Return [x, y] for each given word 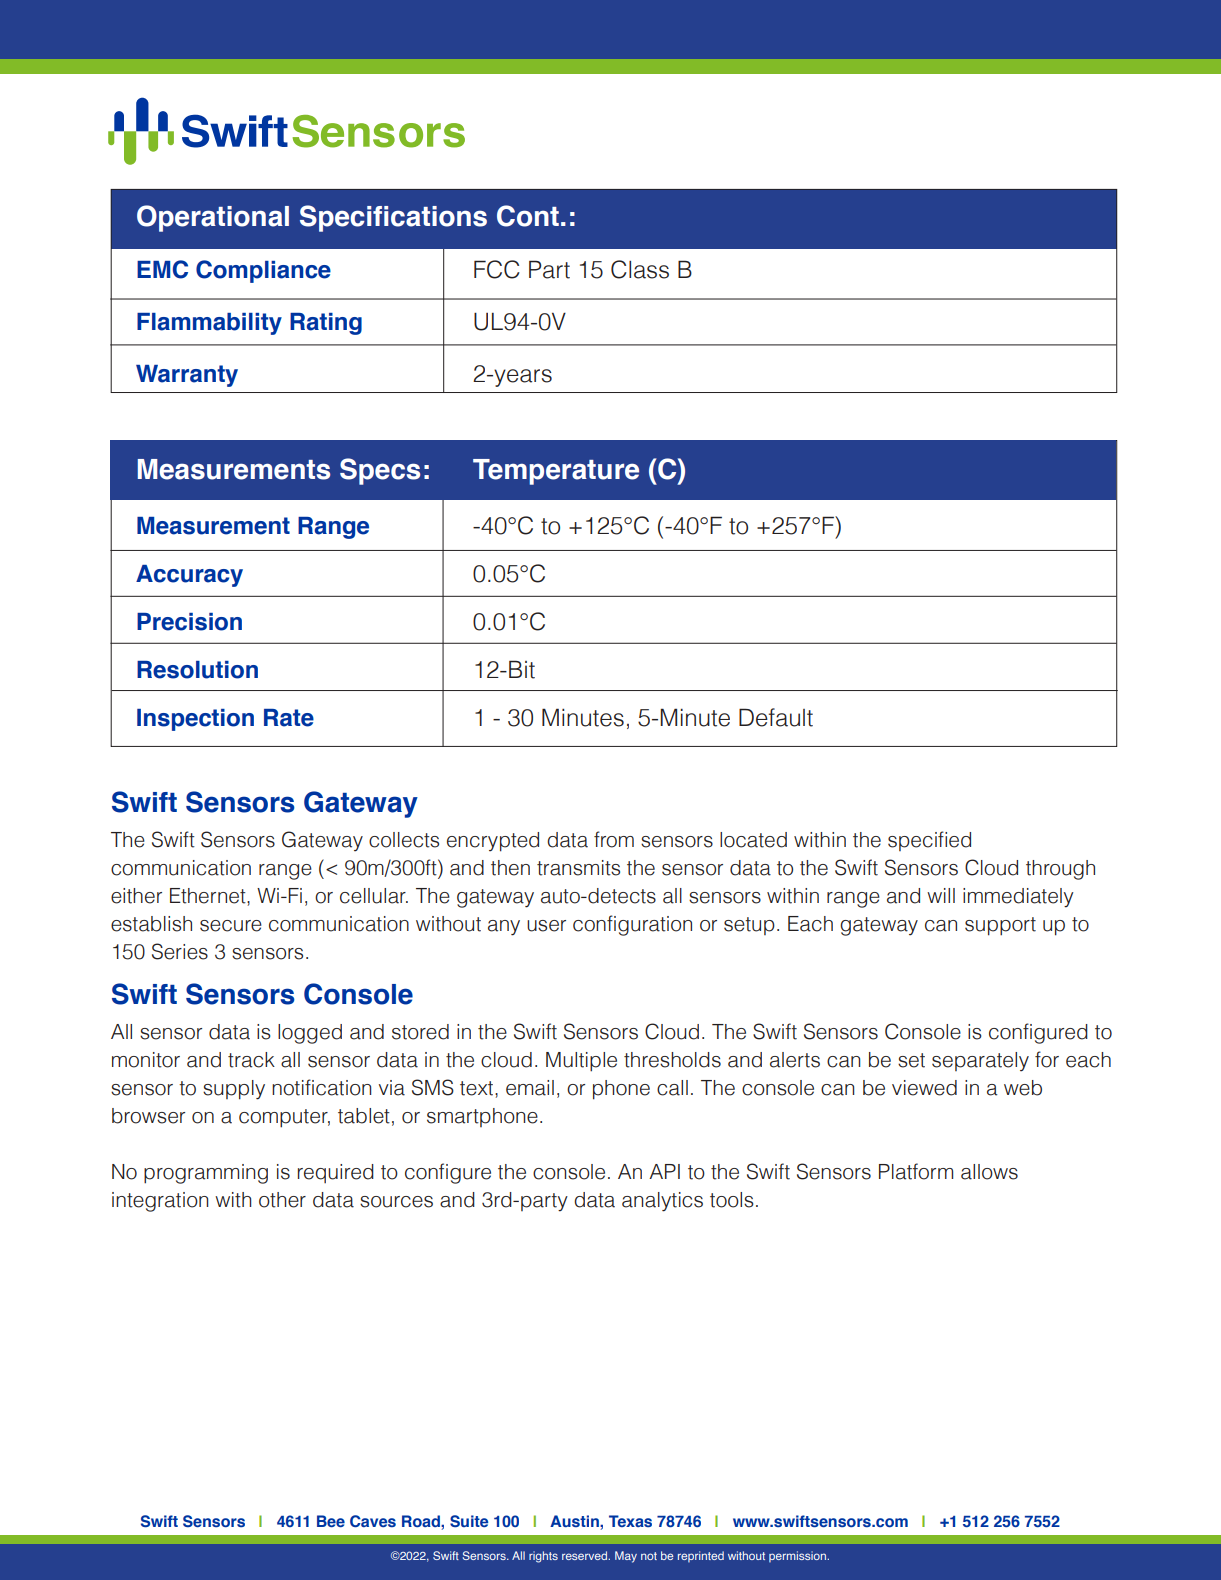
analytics [662, 1202]
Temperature [556, 472]
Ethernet [209, 897]
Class [640, 269]
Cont [528, 216]
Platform [916, 1171]
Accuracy [189, 576]
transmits [578, 868]
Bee [331, 1521]
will [941, 895]
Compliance [263, 271]
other [282, 1200]
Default [776, 717]
